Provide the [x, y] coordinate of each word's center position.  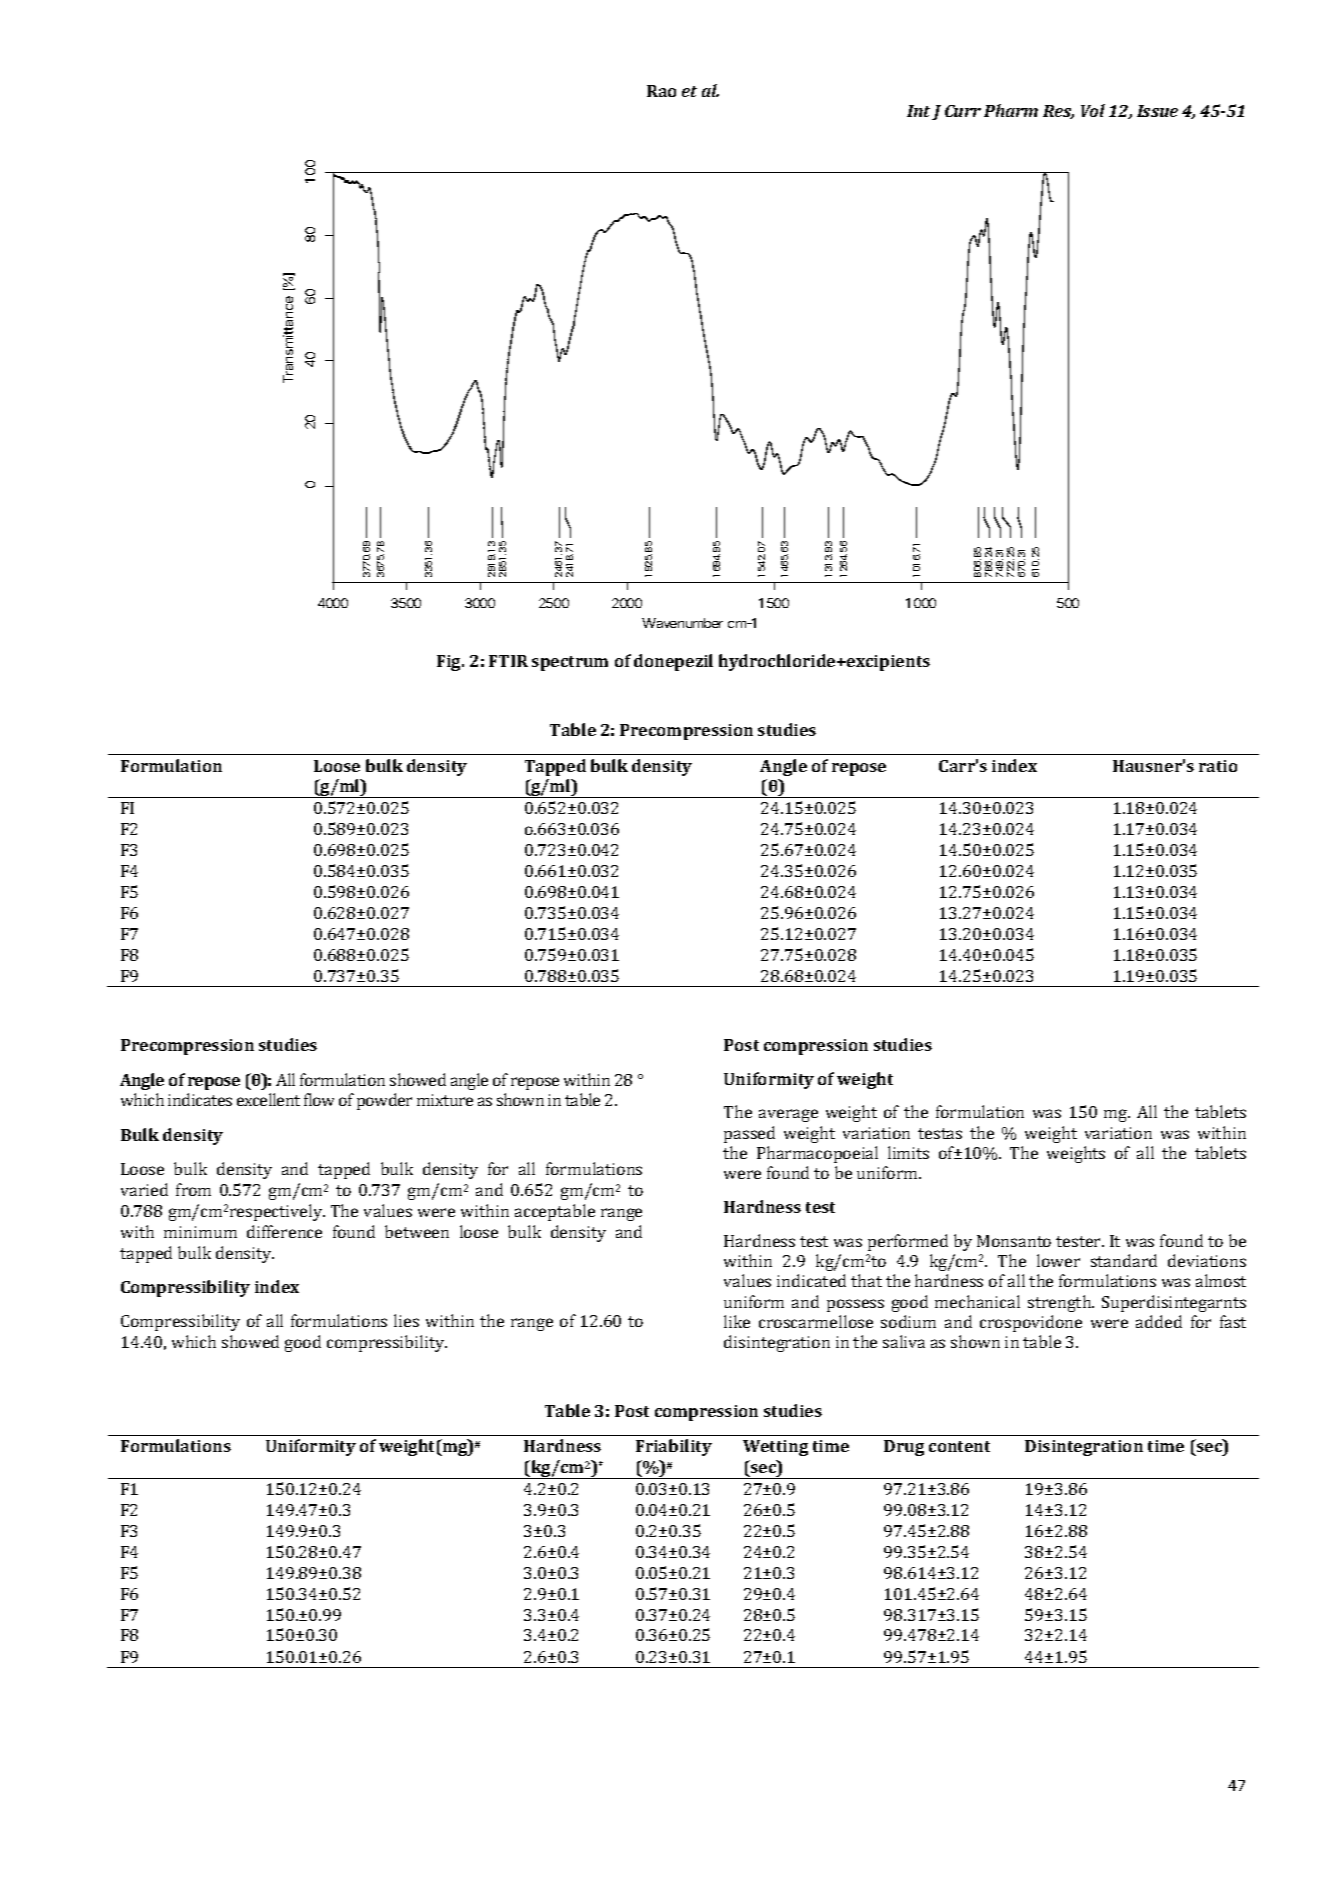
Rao [661, 91]
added [1159, 1321]
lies [406, 1320]
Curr [963, 111]
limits [908, 1152]
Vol [1093, 110]
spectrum [570, 663]
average [788, 1115]
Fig [450, 663]
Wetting [775, 1448]
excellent [268, 1099]
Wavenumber [682, 623]
